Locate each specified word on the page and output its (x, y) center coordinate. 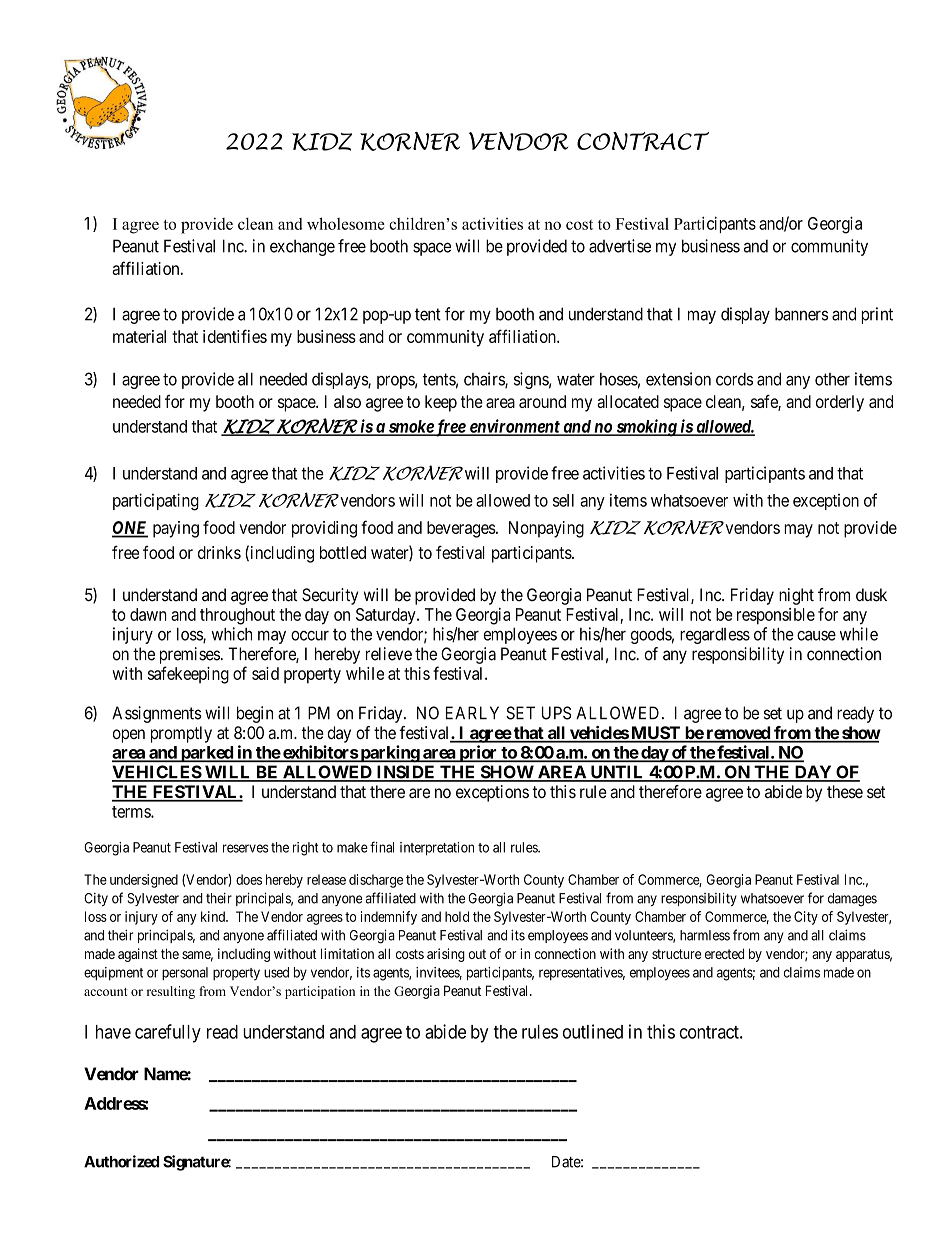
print (877, 315)
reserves (246, 848)
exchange (302, 247)
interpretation (437, 849)
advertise (620, 246)
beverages (461, 529)
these (845, 791)
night (796, 596)
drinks (219, 552)
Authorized (121, 1161)
